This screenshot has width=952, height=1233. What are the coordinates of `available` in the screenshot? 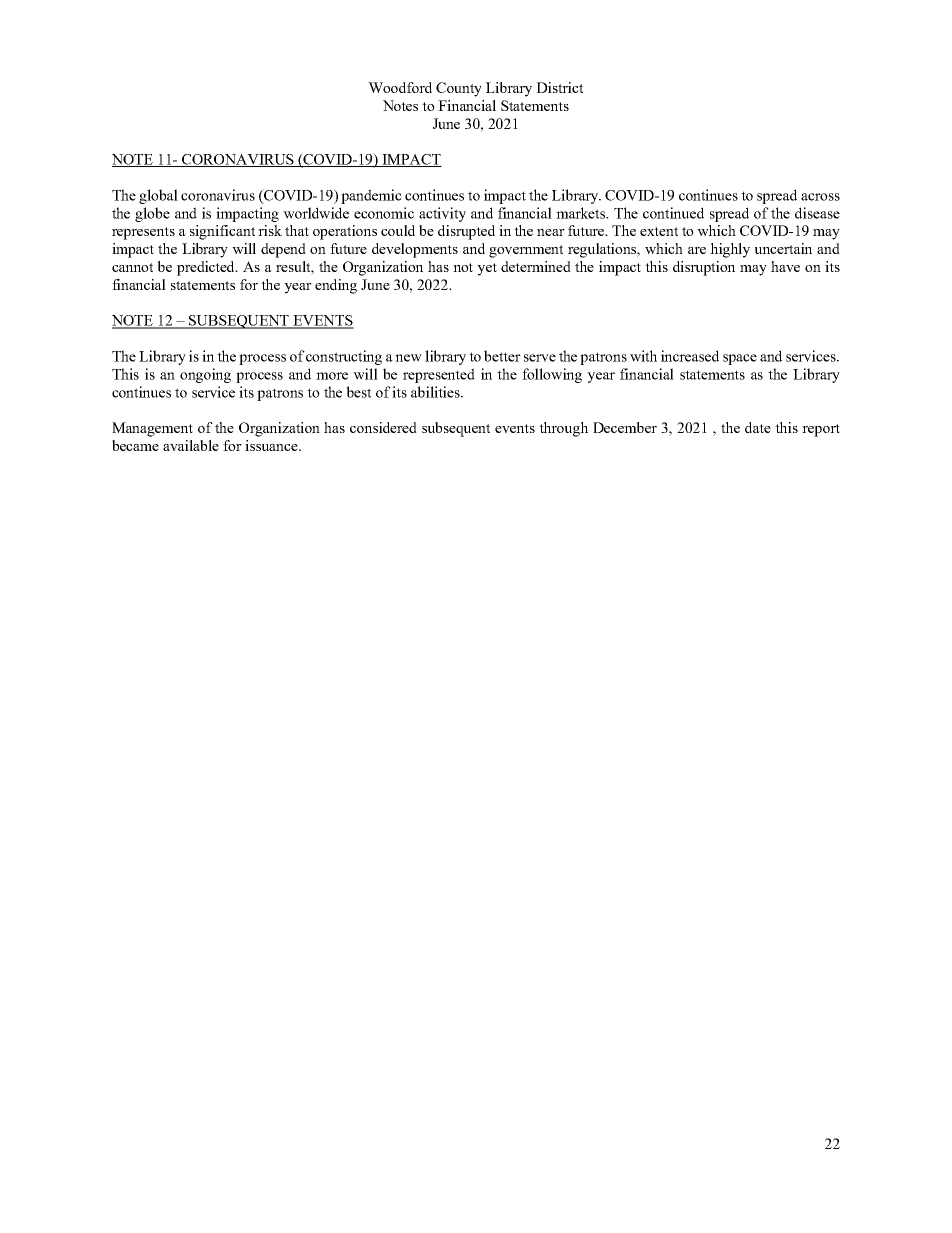 It's located at (191, 445).
